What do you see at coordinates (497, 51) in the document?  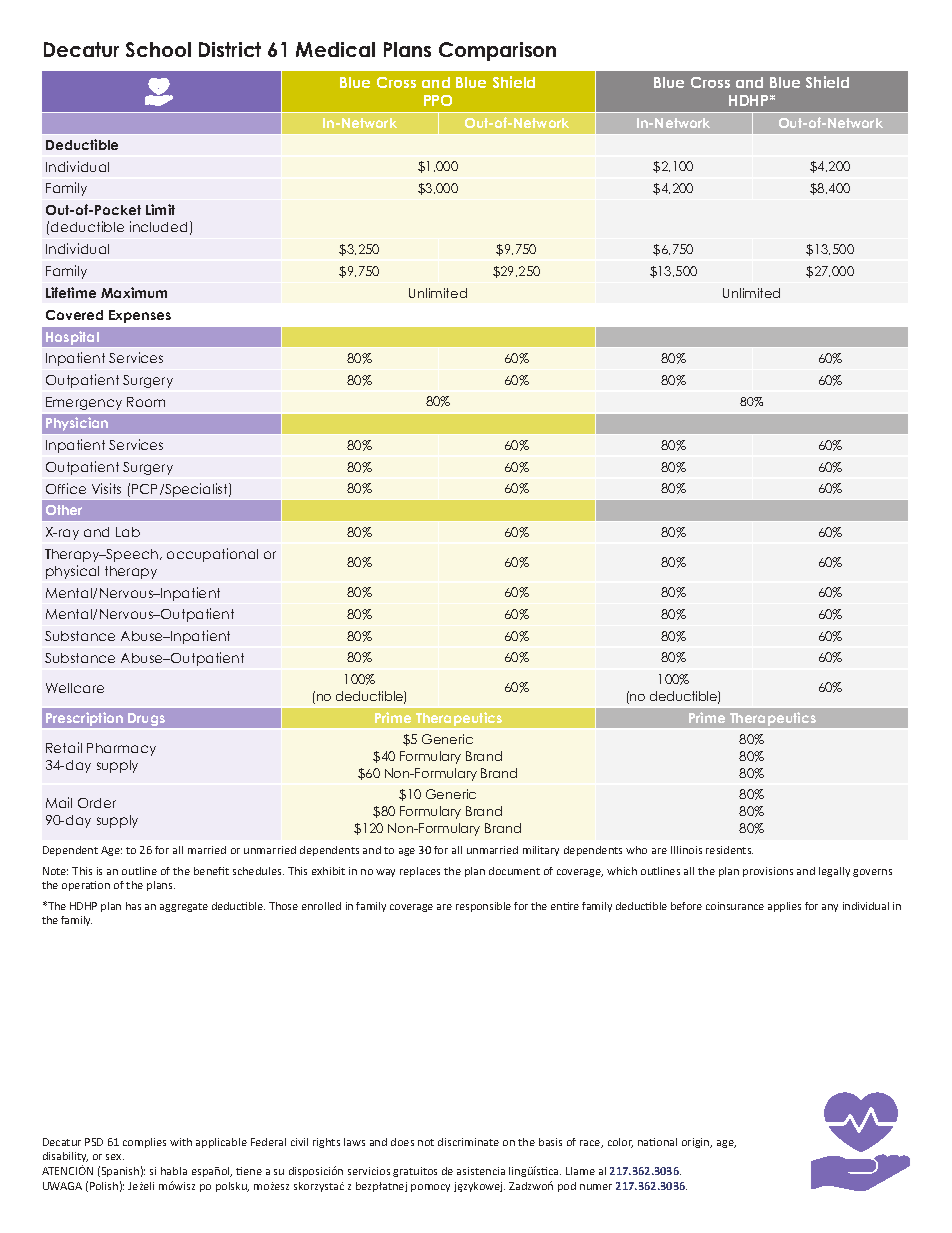 I see `Comparison` at bounding box center [497, 51].
